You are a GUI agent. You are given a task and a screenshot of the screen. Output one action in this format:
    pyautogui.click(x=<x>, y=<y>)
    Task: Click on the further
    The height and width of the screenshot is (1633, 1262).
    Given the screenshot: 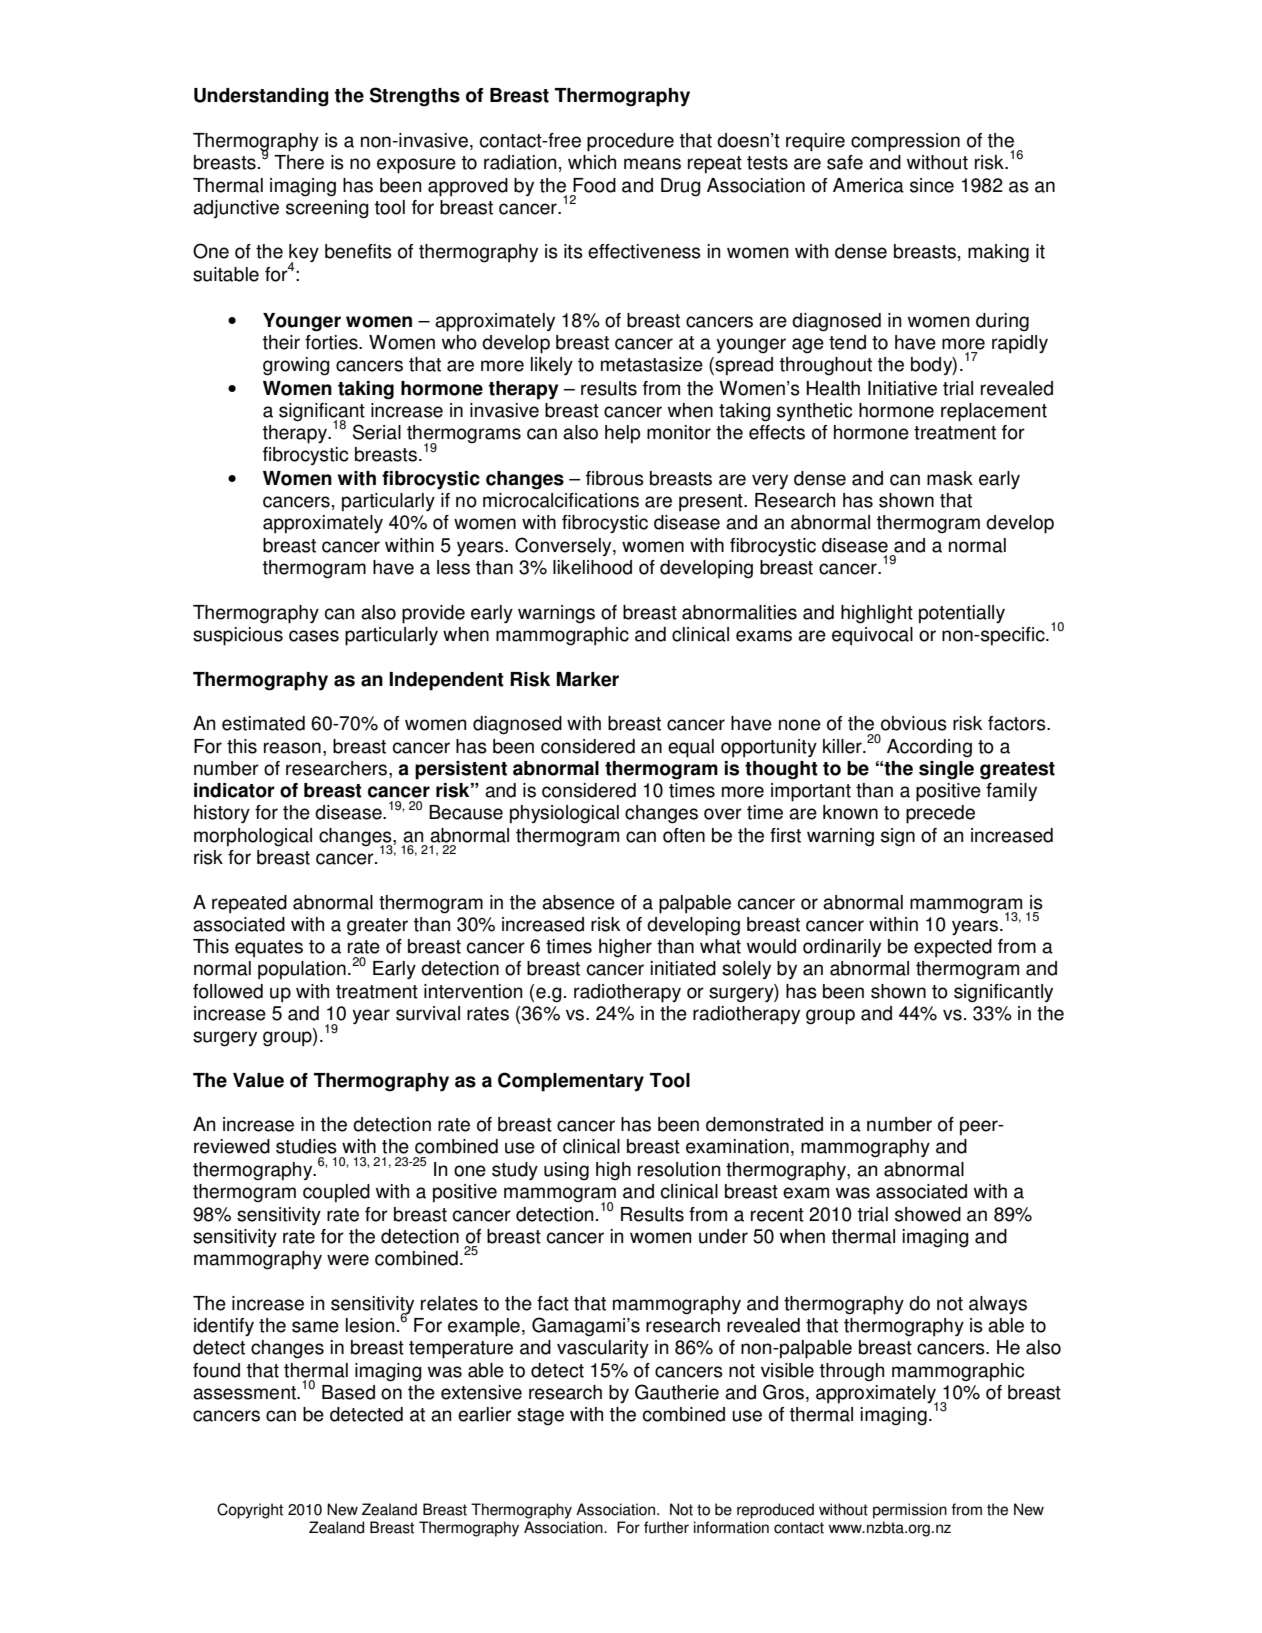 What is the action you would take?
    pyautogui.click(x=666, y=1527)
